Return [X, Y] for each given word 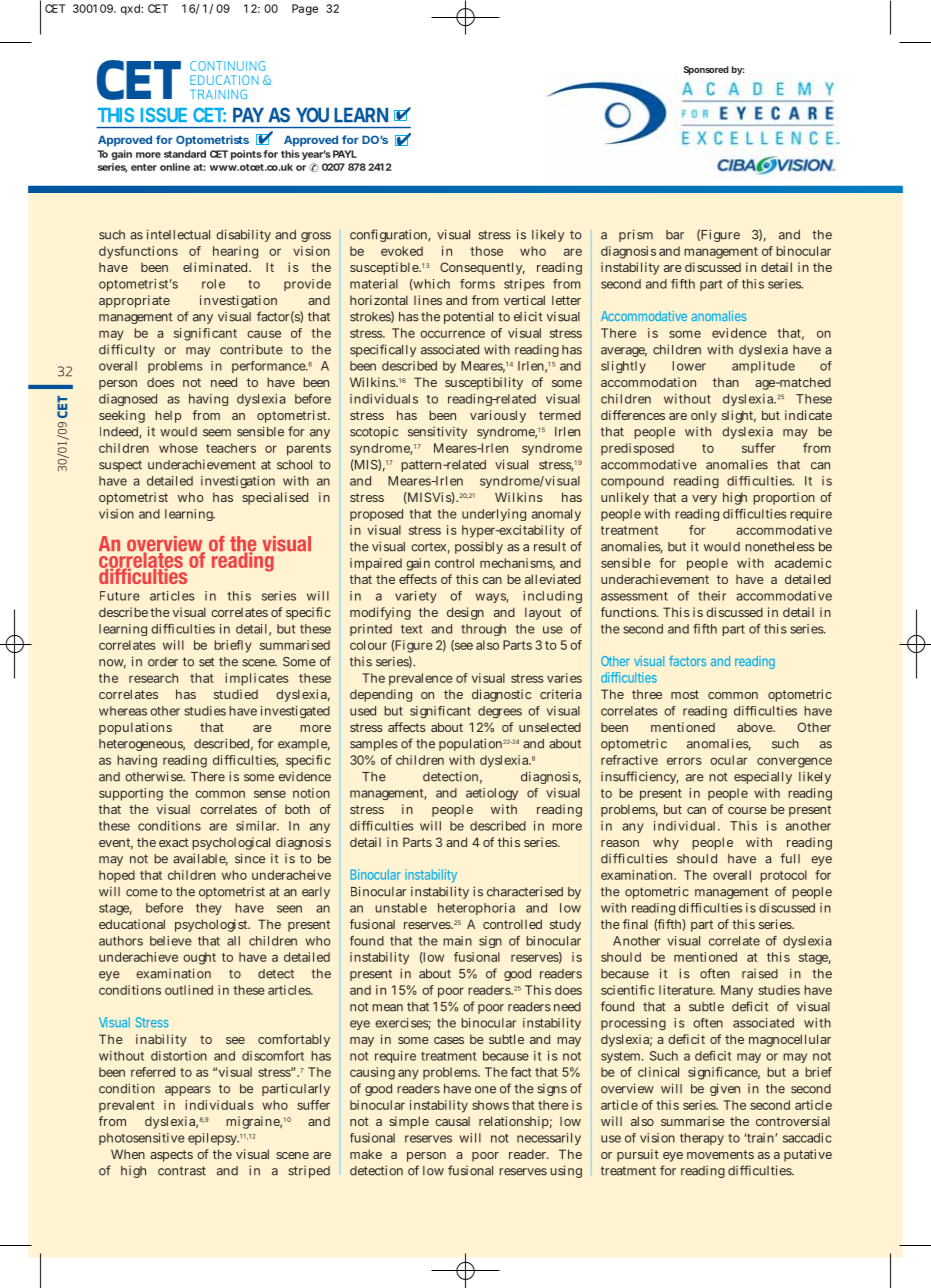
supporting [131, 794]
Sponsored [706, 70]
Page [305, 9]
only [704, 417]
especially [763, 778]
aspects [171, 1156]
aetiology [492, 794]
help [168, 416]
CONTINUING [227, 66]
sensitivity [437, 432]
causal [452, 1121]
